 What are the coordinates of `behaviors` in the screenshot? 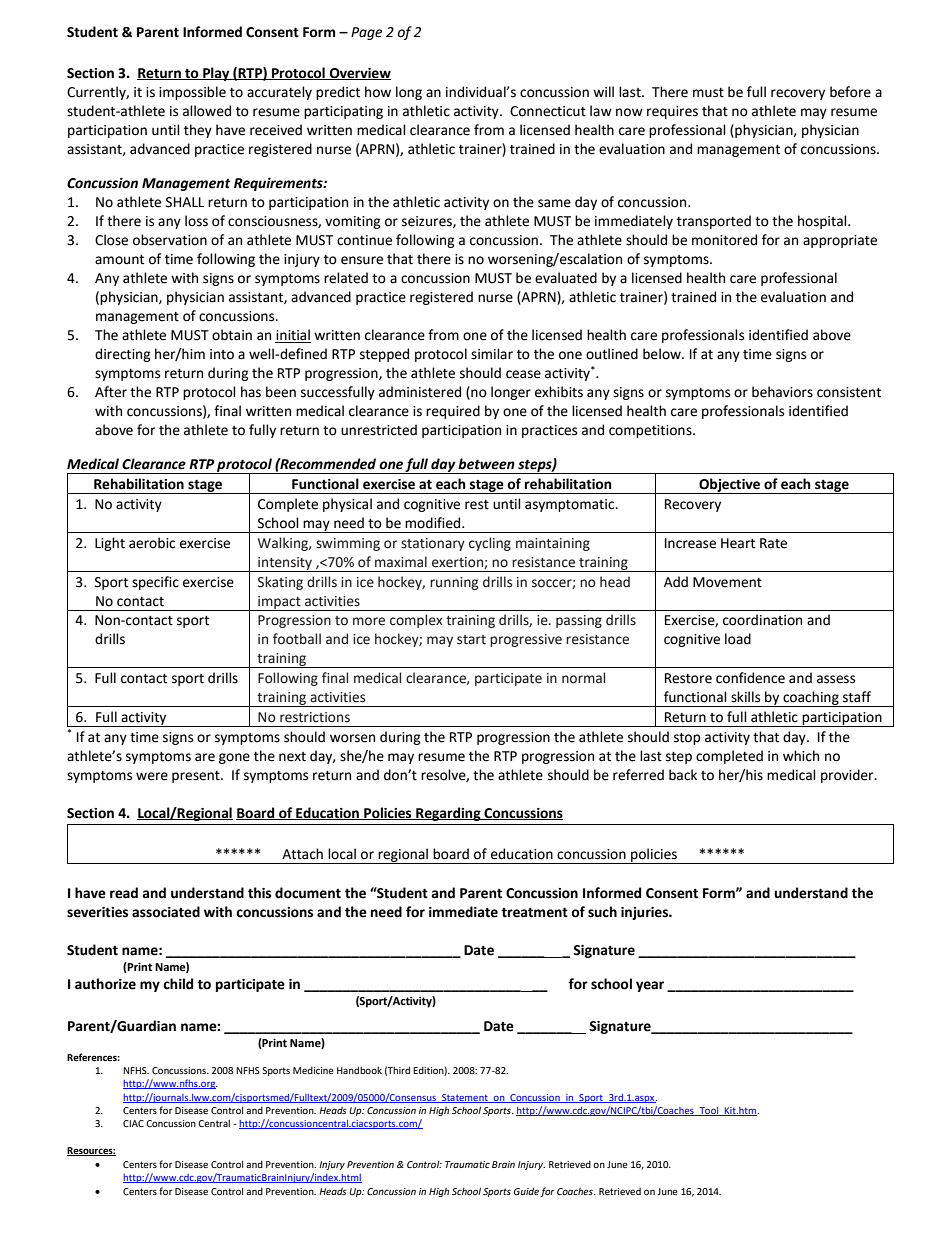 It's located at (782, 392).
